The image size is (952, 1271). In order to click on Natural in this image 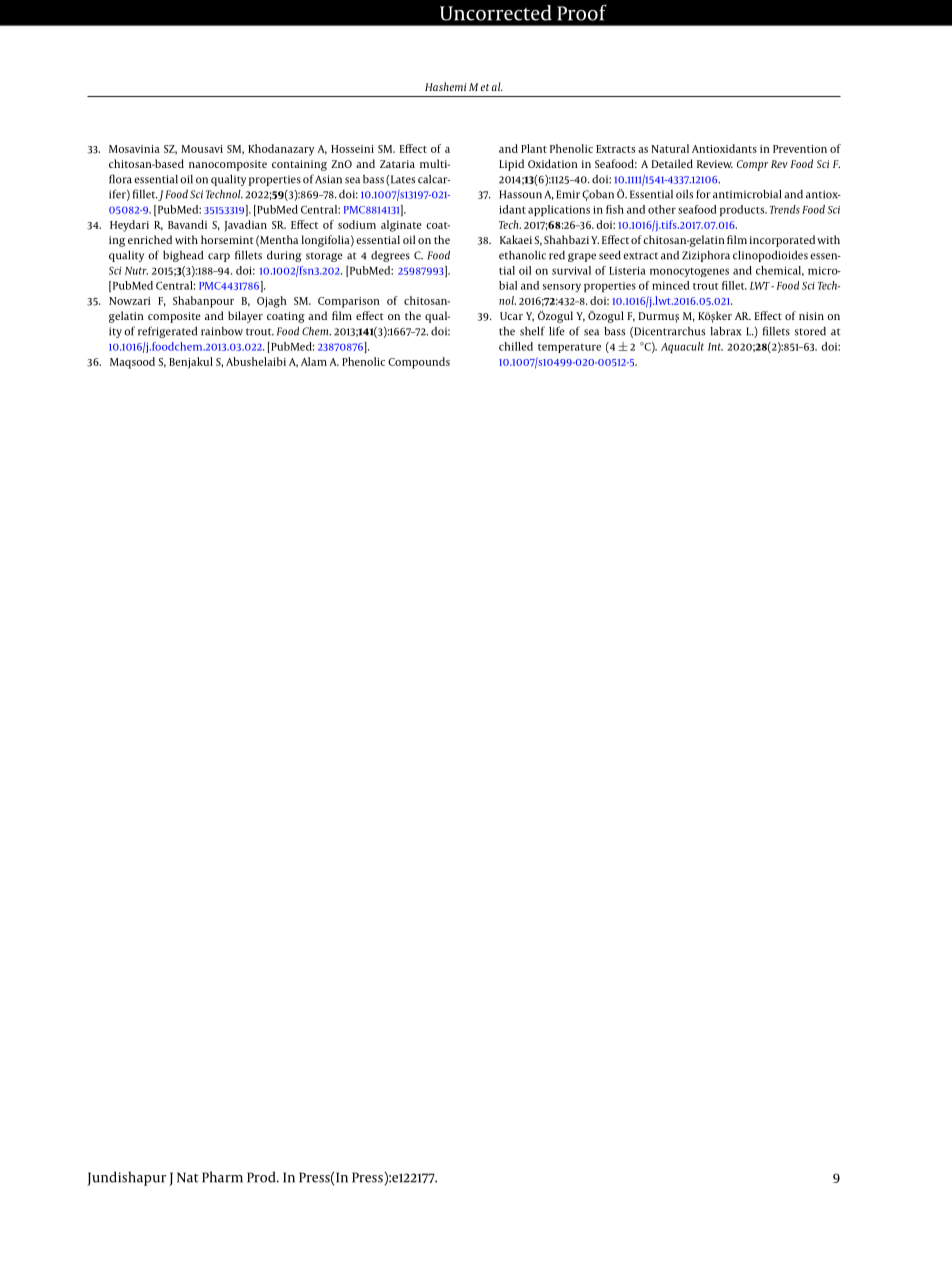, I will do `click(670, 148)`.
